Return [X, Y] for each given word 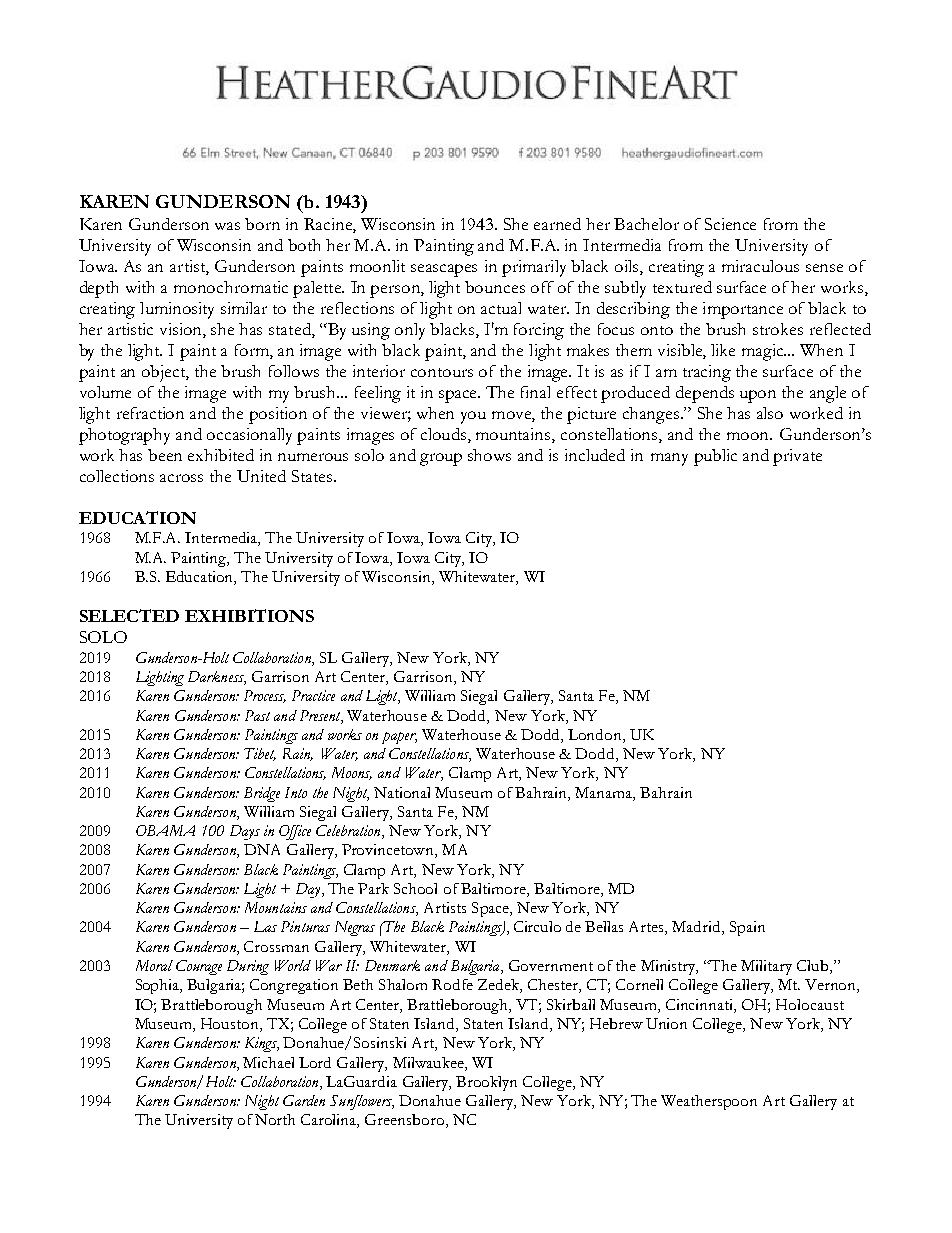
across [181, 478]
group [441, 459]
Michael [268, 1062]
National [402, 792]
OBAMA [165, 830]
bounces [495, 287]
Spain [747, 928]
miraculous [760, 266]
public [715, 457]
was [227, 226]
